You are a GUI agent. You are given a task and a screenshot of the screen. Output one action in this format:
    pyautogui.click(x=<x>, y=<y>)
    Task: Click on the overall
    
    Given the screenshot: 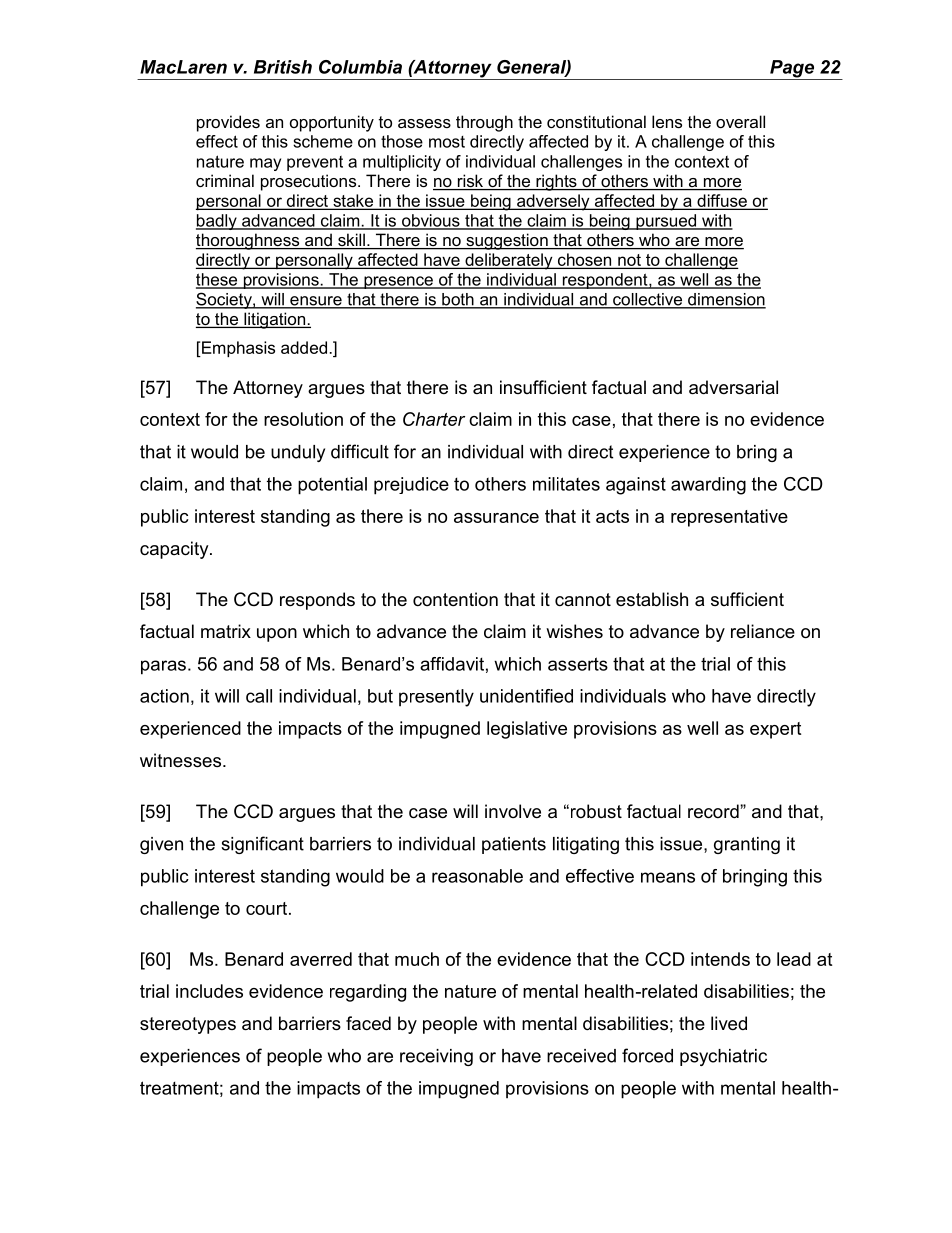 What is the action you would take?
    pyautogui.click(x=740, y=121)
